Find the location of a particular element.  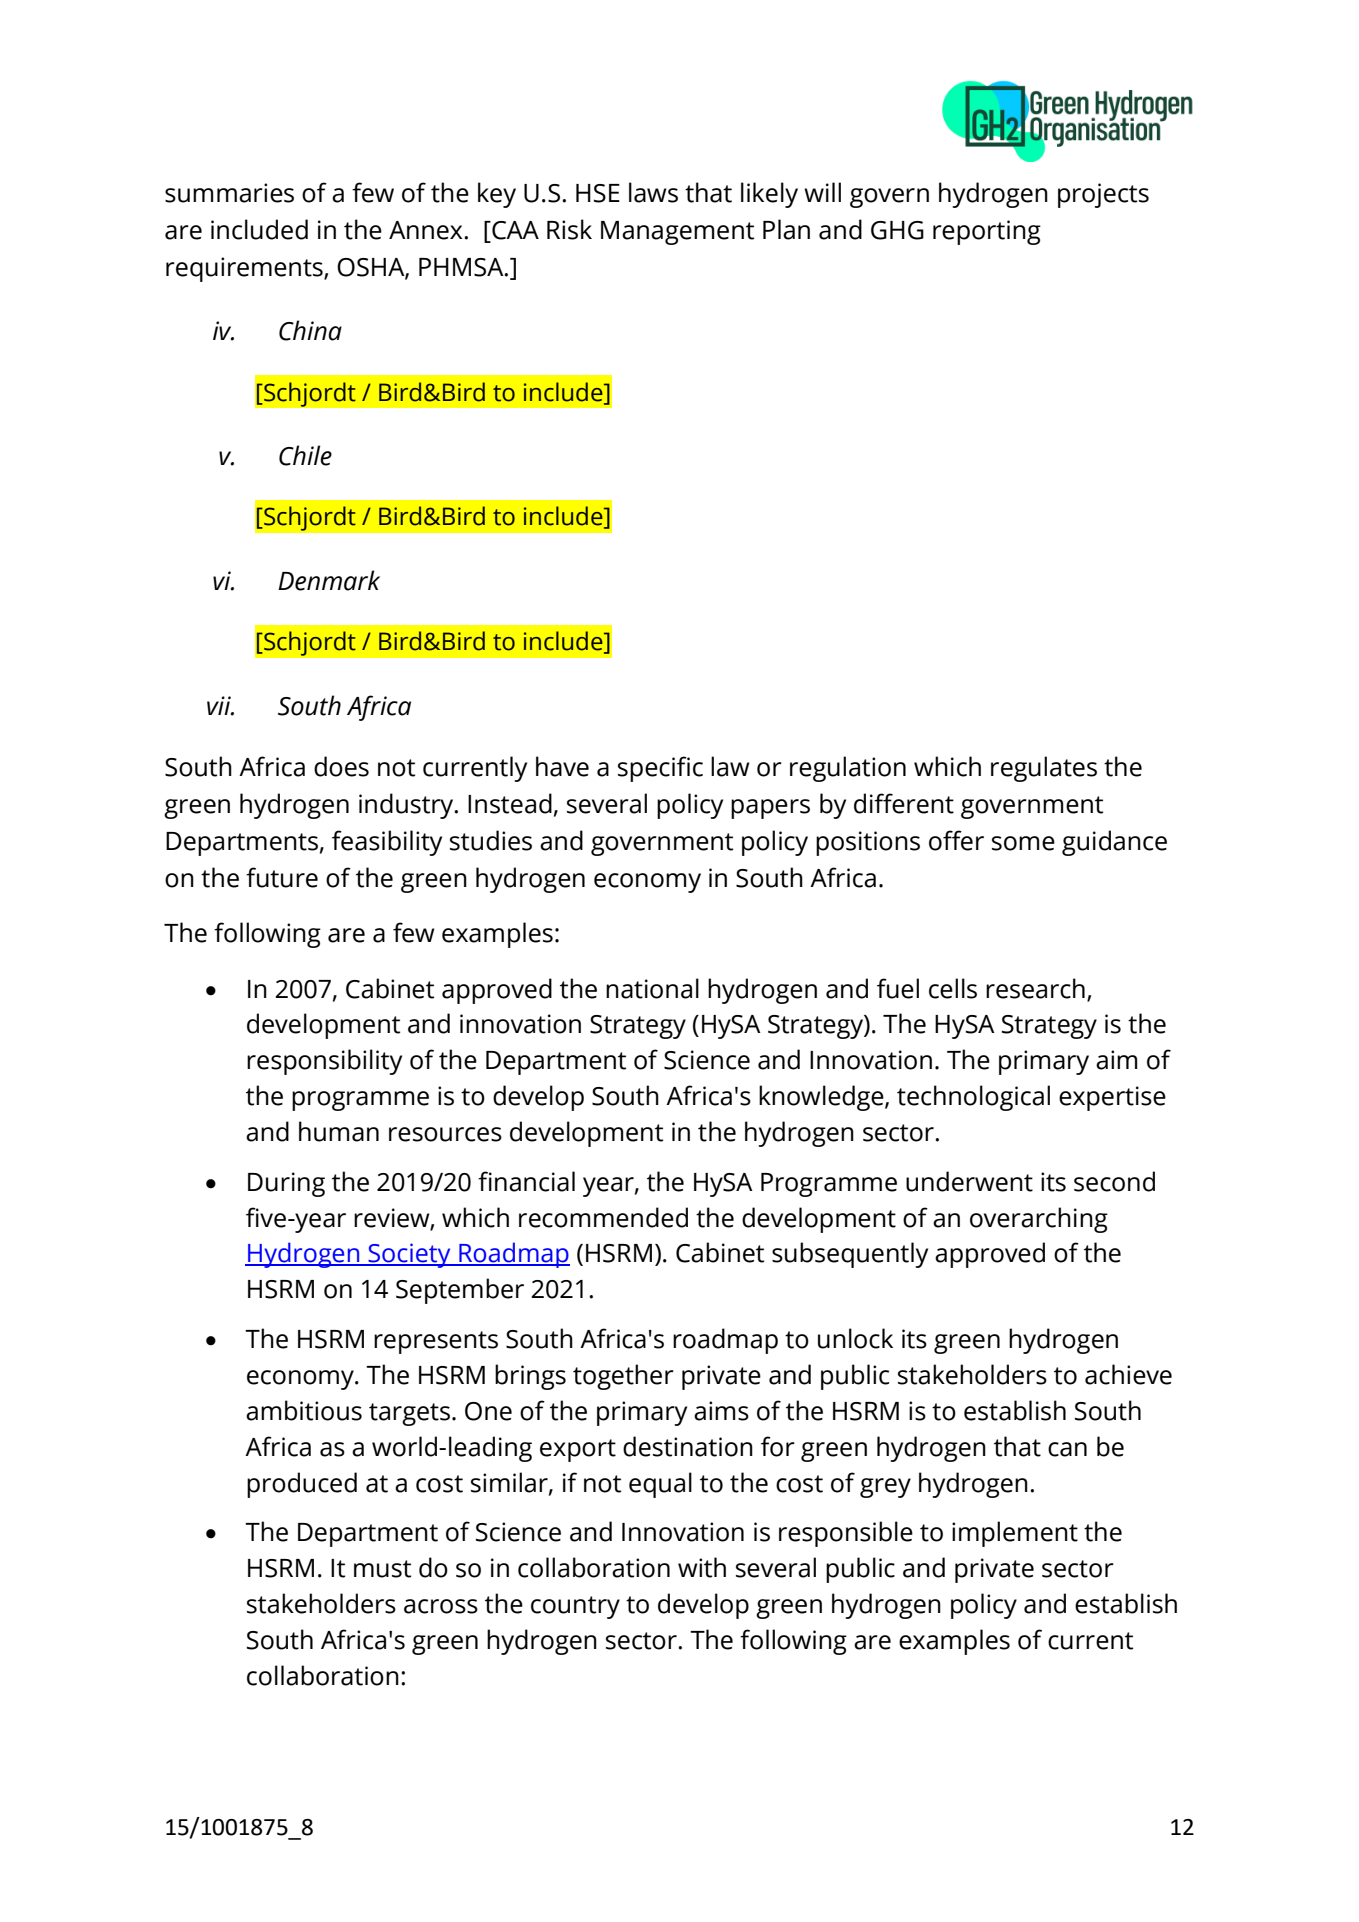

some is located at coordinates (1023, 843).
